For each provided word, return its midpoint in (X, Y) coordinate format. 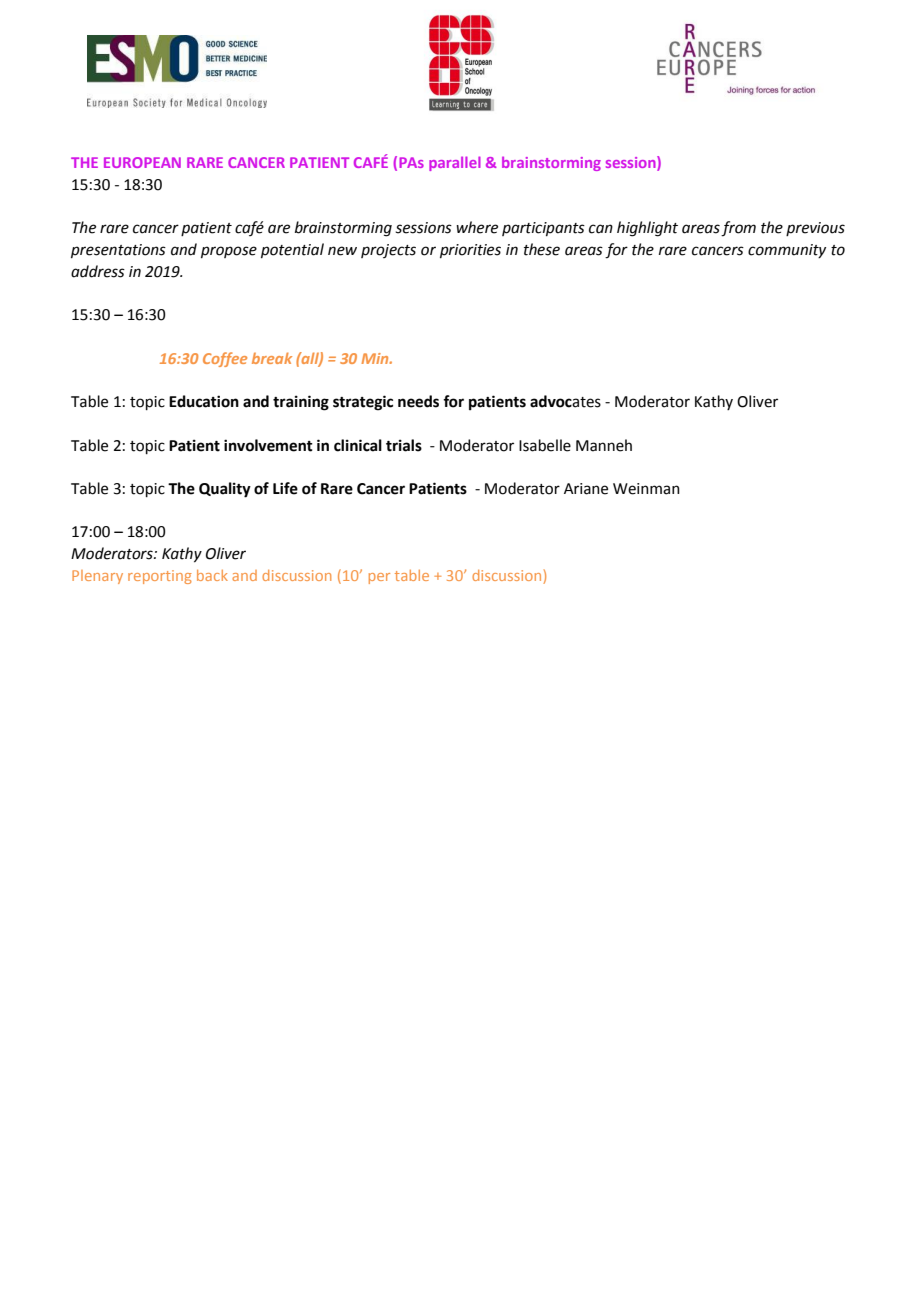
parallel (455, 163)
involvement (268, 445)
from (738, 229)
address (98, 271)
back (212, 575)
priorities (470, 251)
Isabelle (545, 445)
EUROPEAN (142, 162)
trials (404, 445)
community (787, 251)
